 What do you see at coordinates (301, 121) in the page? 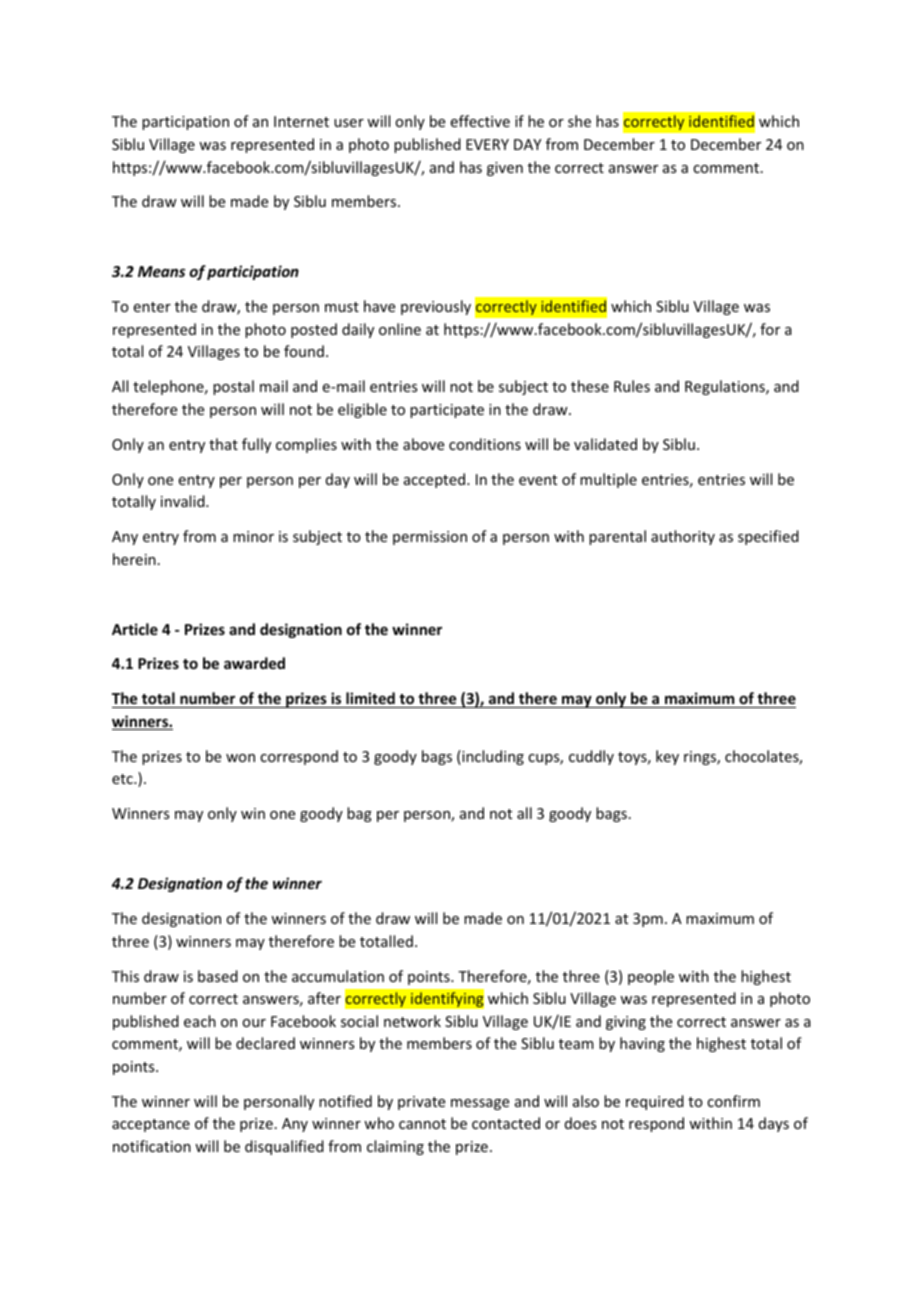
I see `Internet` at bounding box center [301, 121].
